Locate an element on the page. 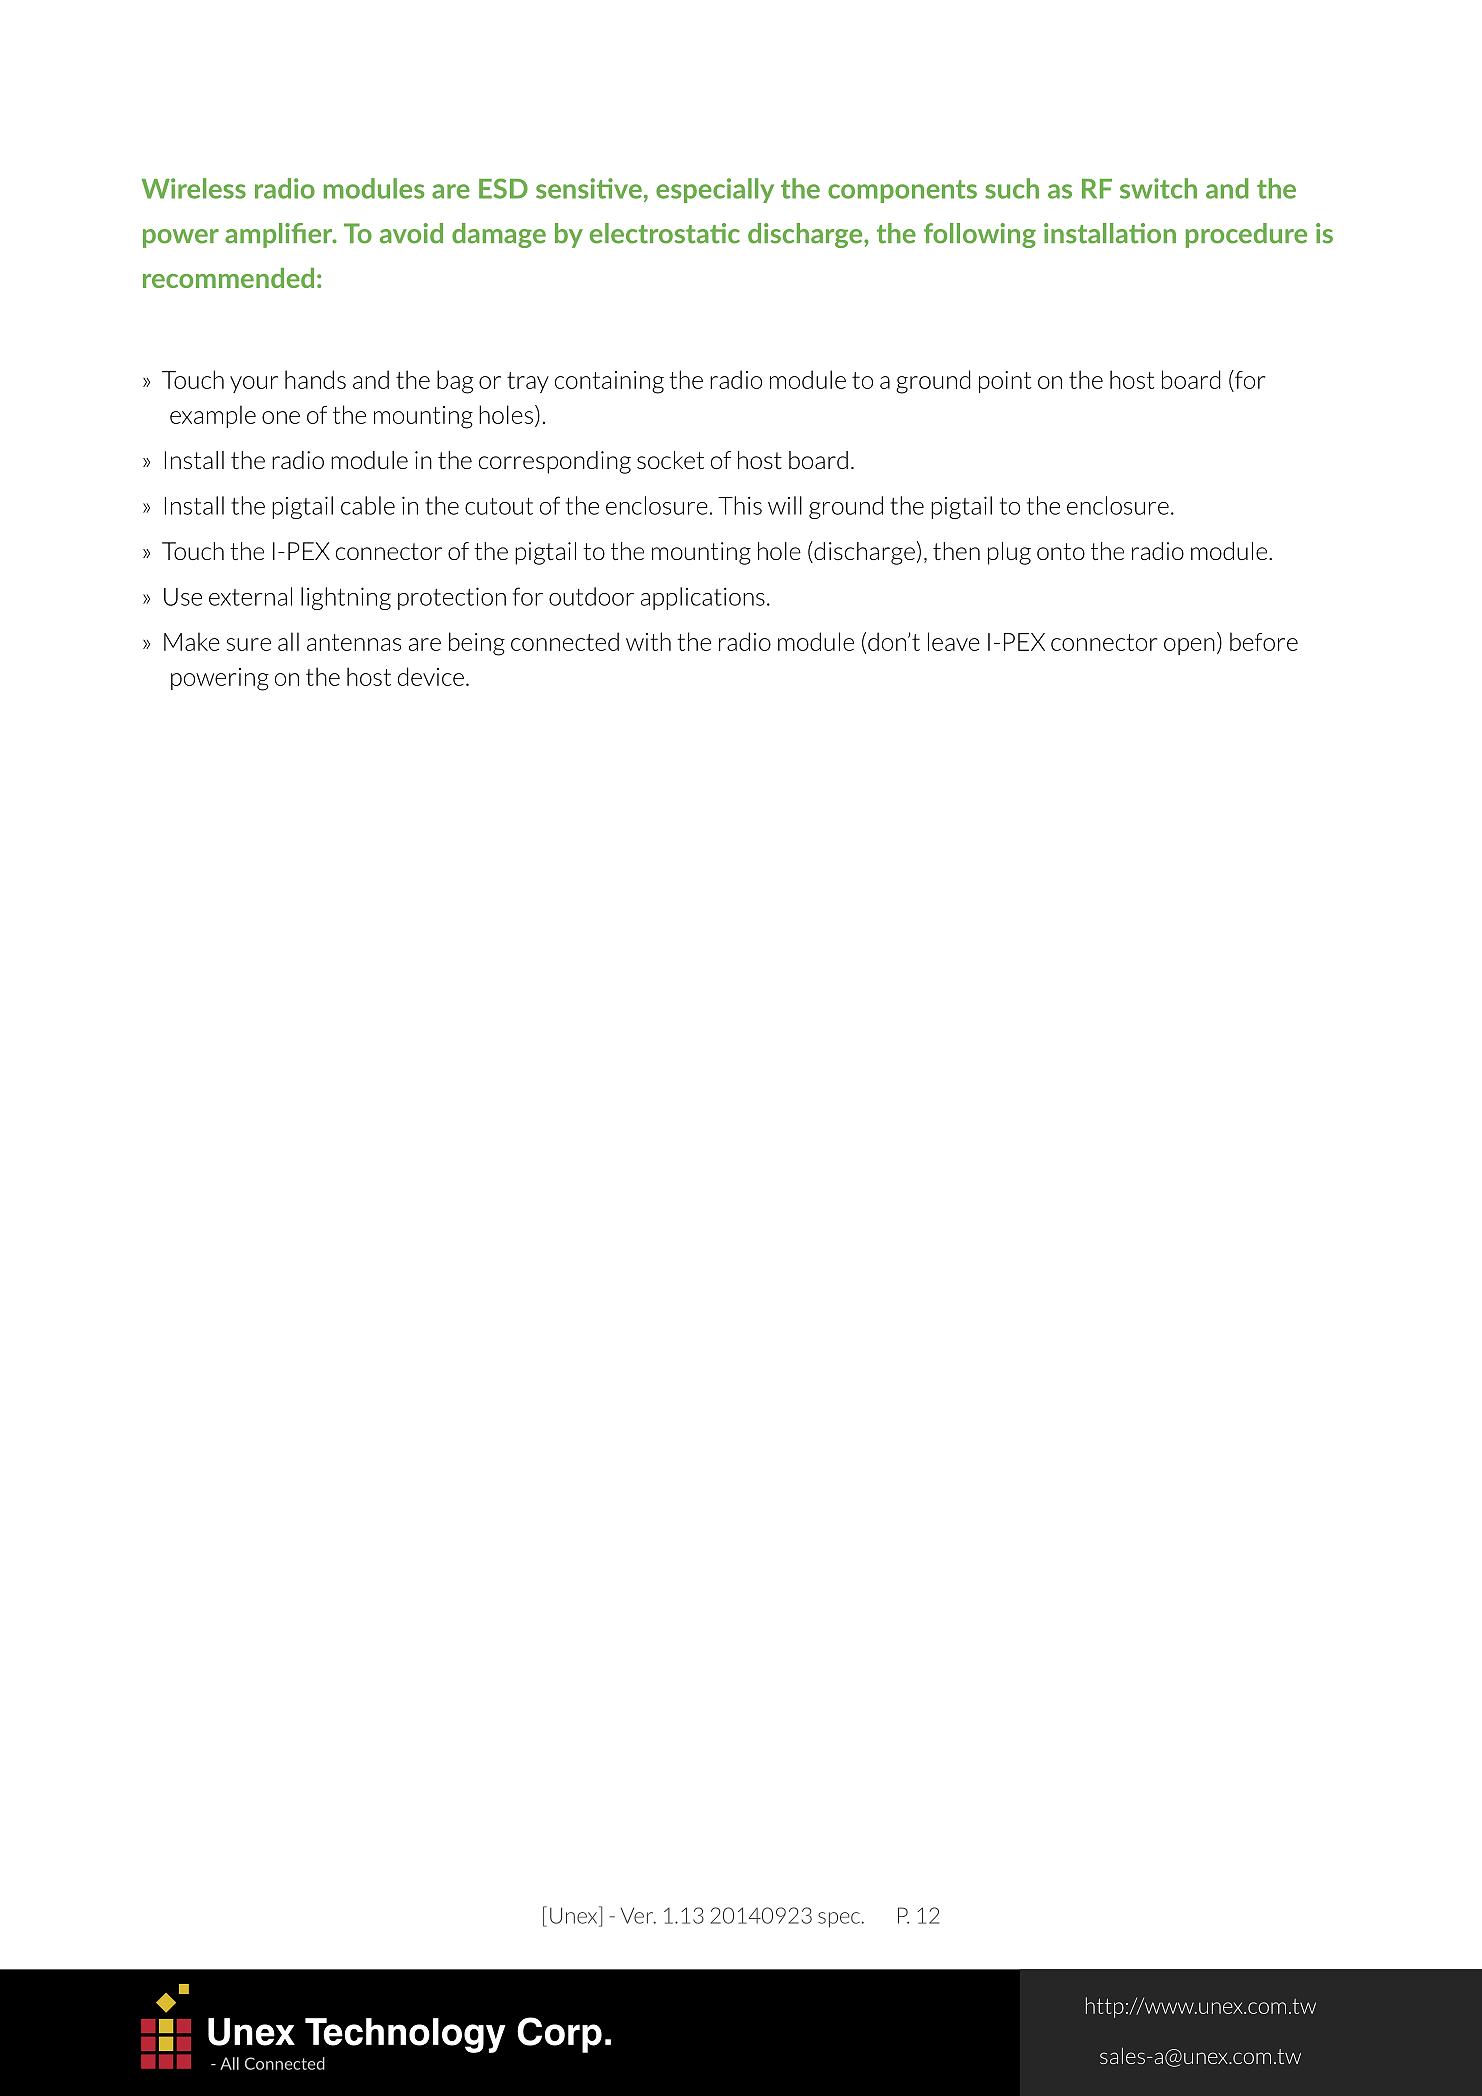 Image resolution: width=1482 pixels, height=2096 pixels. leave is located at coordinates (954, 641).
